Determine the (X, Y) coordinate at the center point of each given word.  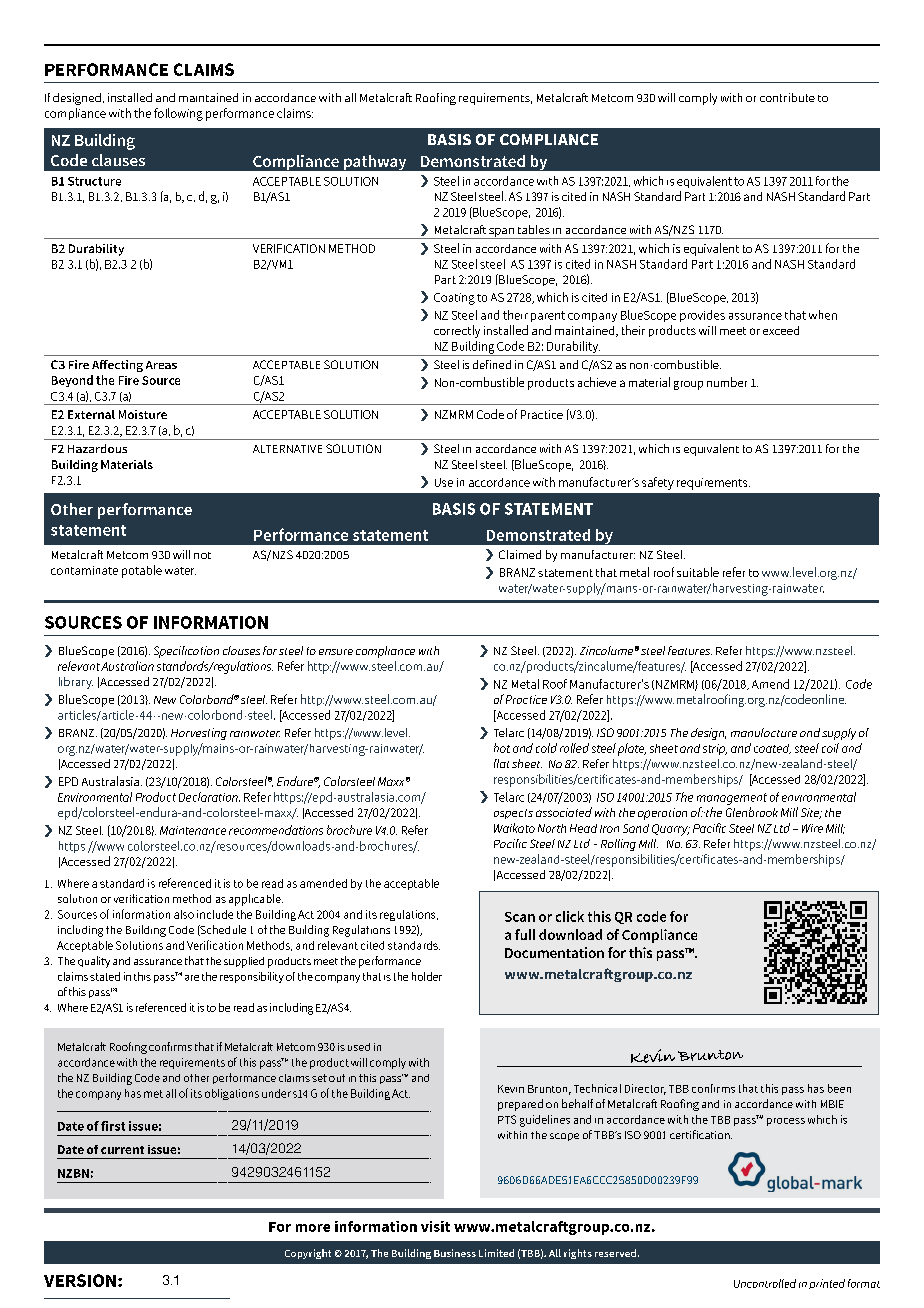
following (178, 114)
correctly (457, 331)
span (501, 233)
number (727, 382)
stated (105, 976)
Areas (161, 365)
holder (427, 976)
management (732, 799)
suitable (698, 572)
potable (142, 571)
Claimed (520, 554)
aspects (513, 814)
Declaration (209, 797)
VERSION (80, 1280)
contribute (787, 97)
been (839, 1088)
